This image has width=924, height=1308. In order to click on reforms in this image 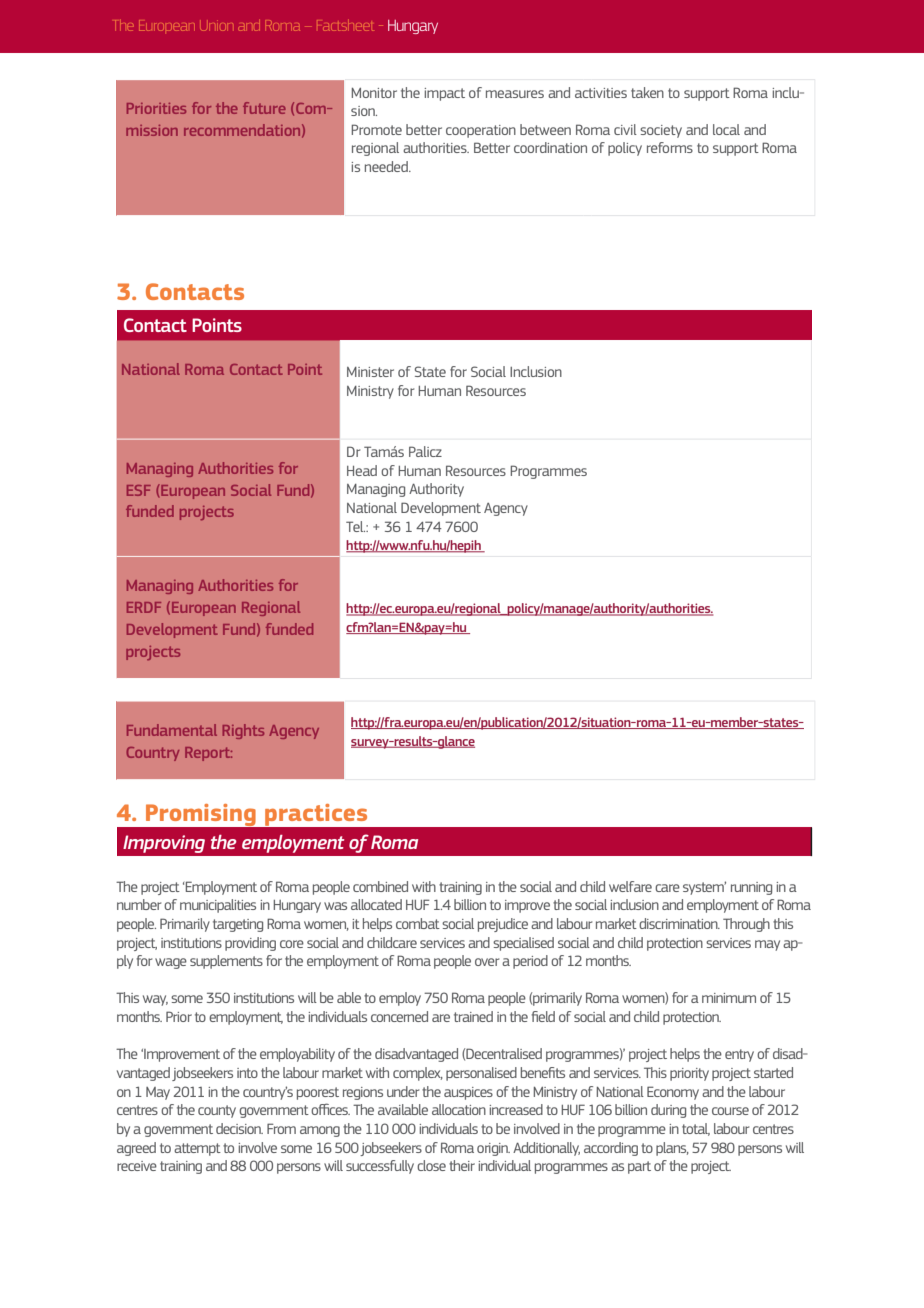, I will do `click(670, 147)`.
